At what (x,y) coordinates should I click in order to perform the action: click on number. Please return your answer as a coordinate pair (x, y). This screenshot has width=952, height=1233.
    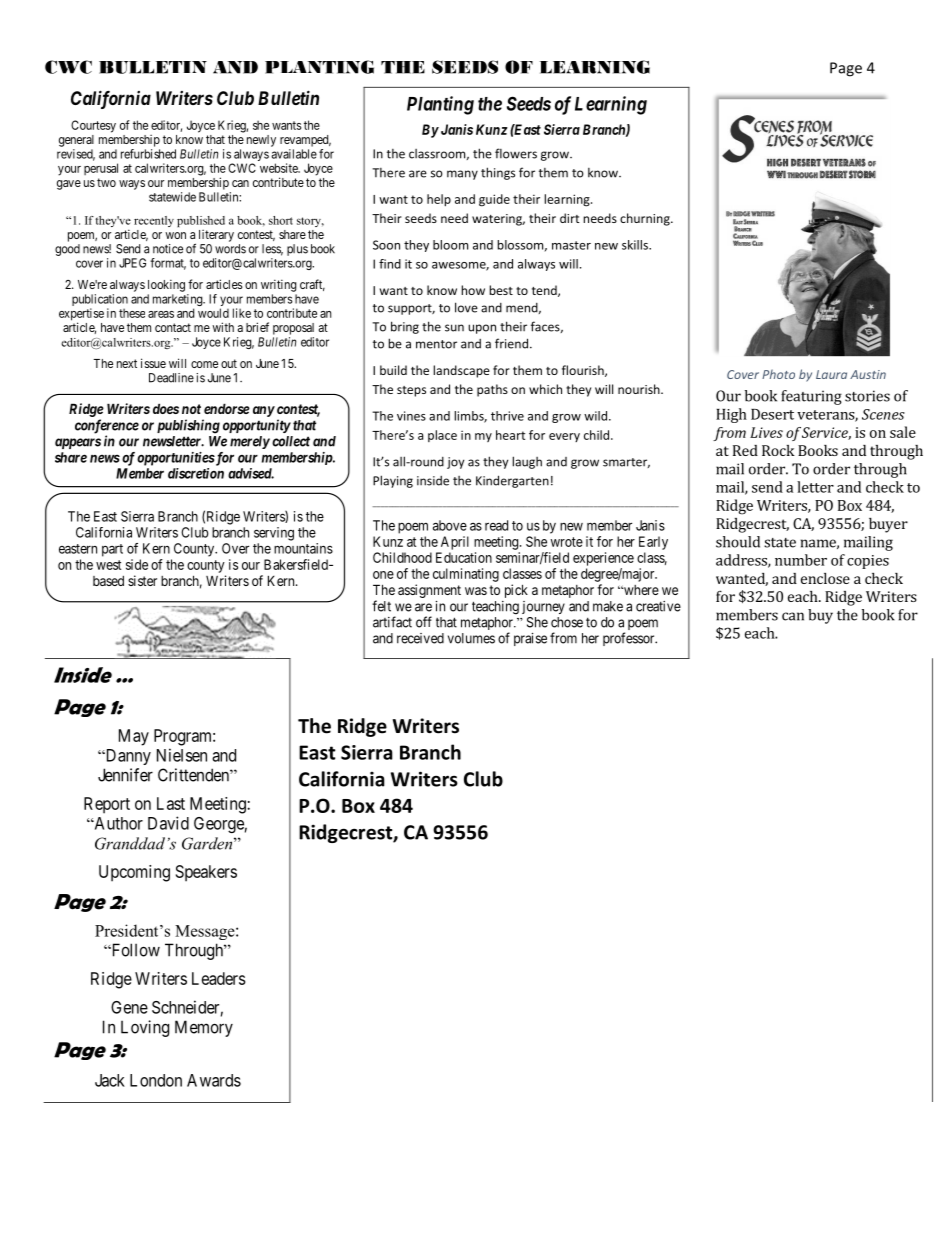
    Looking at the image, I should click on (801, 560).
